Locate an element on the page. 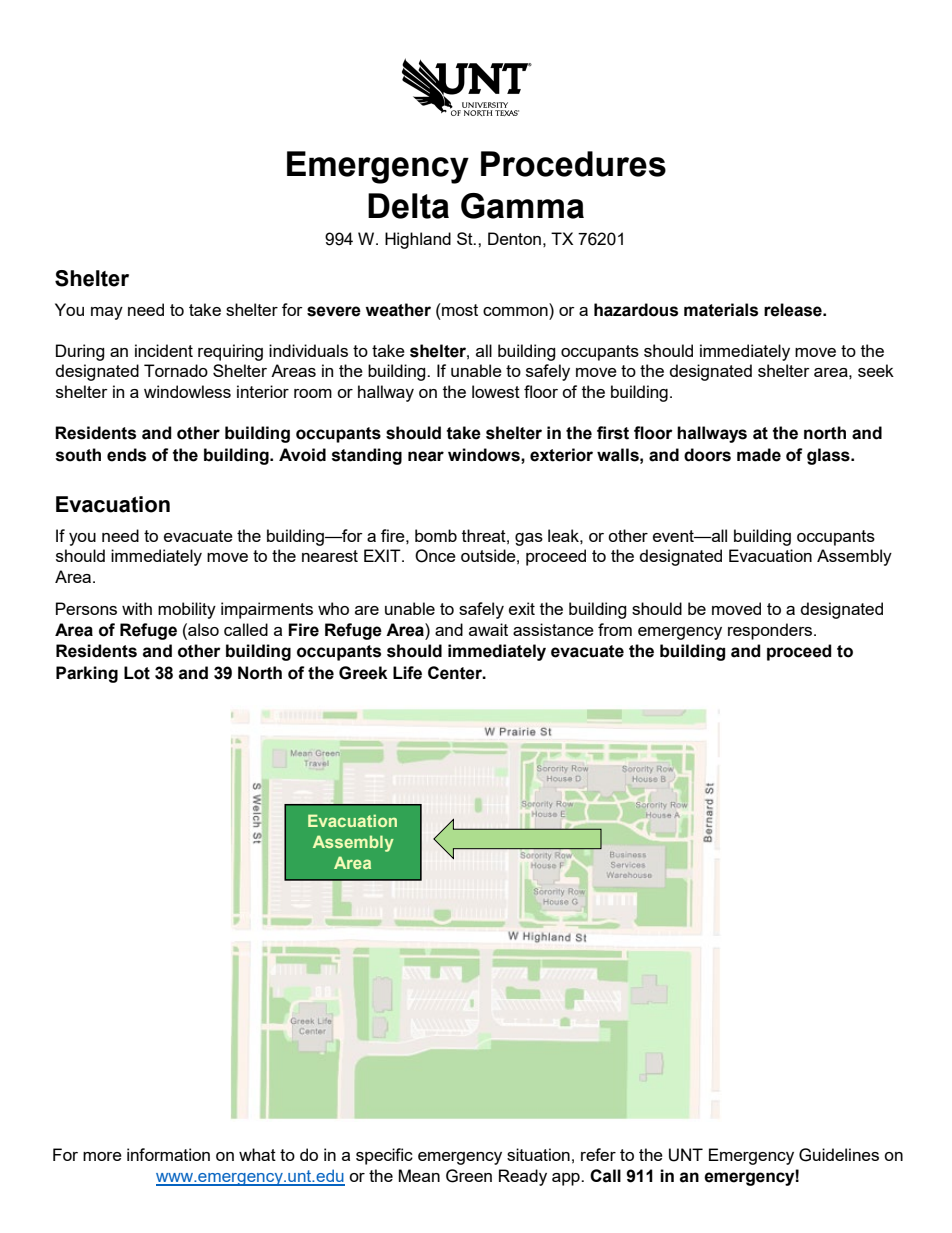  information is located at coordinates (168, 1154).
